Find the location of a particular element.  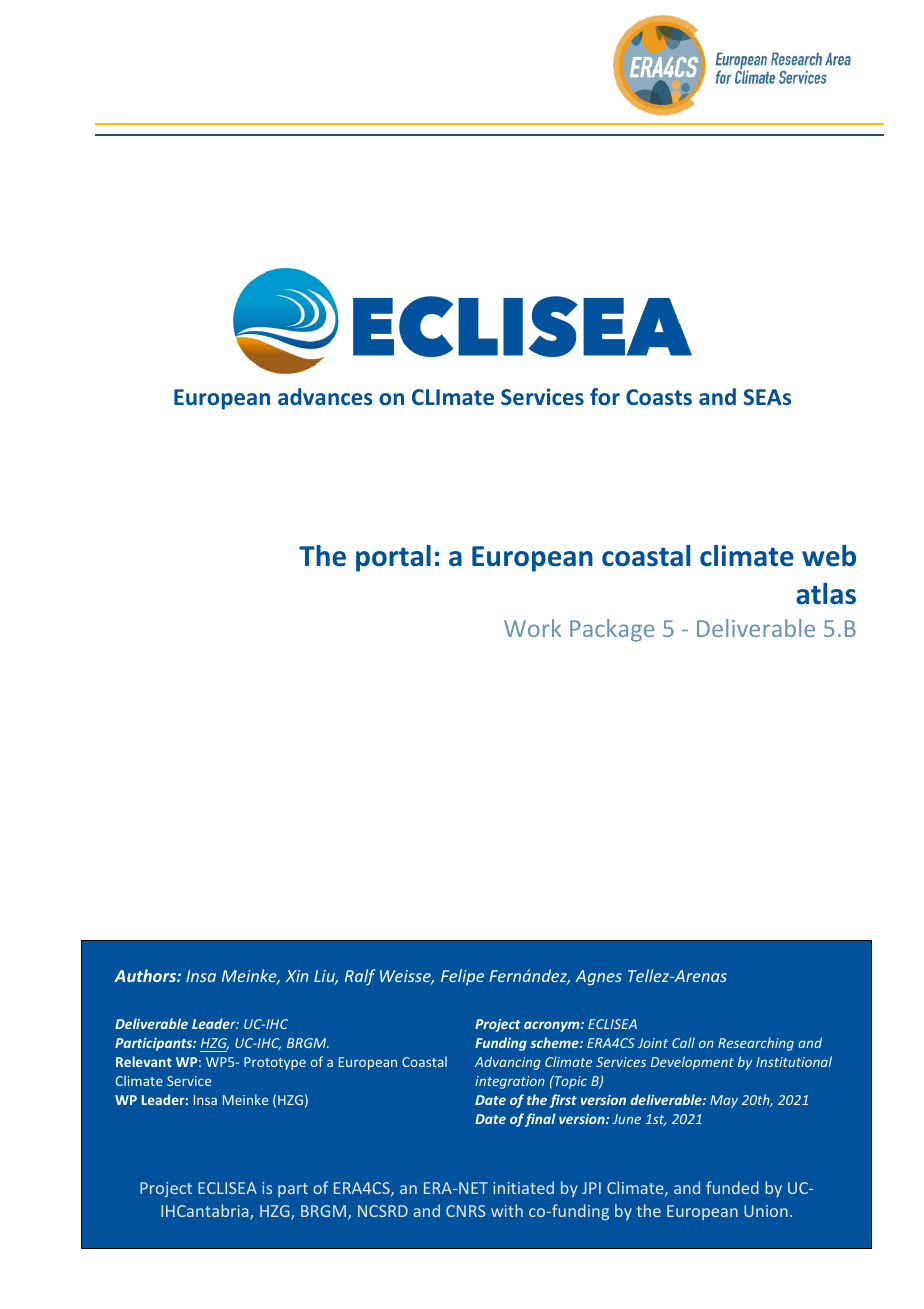

Felipe is located at coordinates (462, 977).
